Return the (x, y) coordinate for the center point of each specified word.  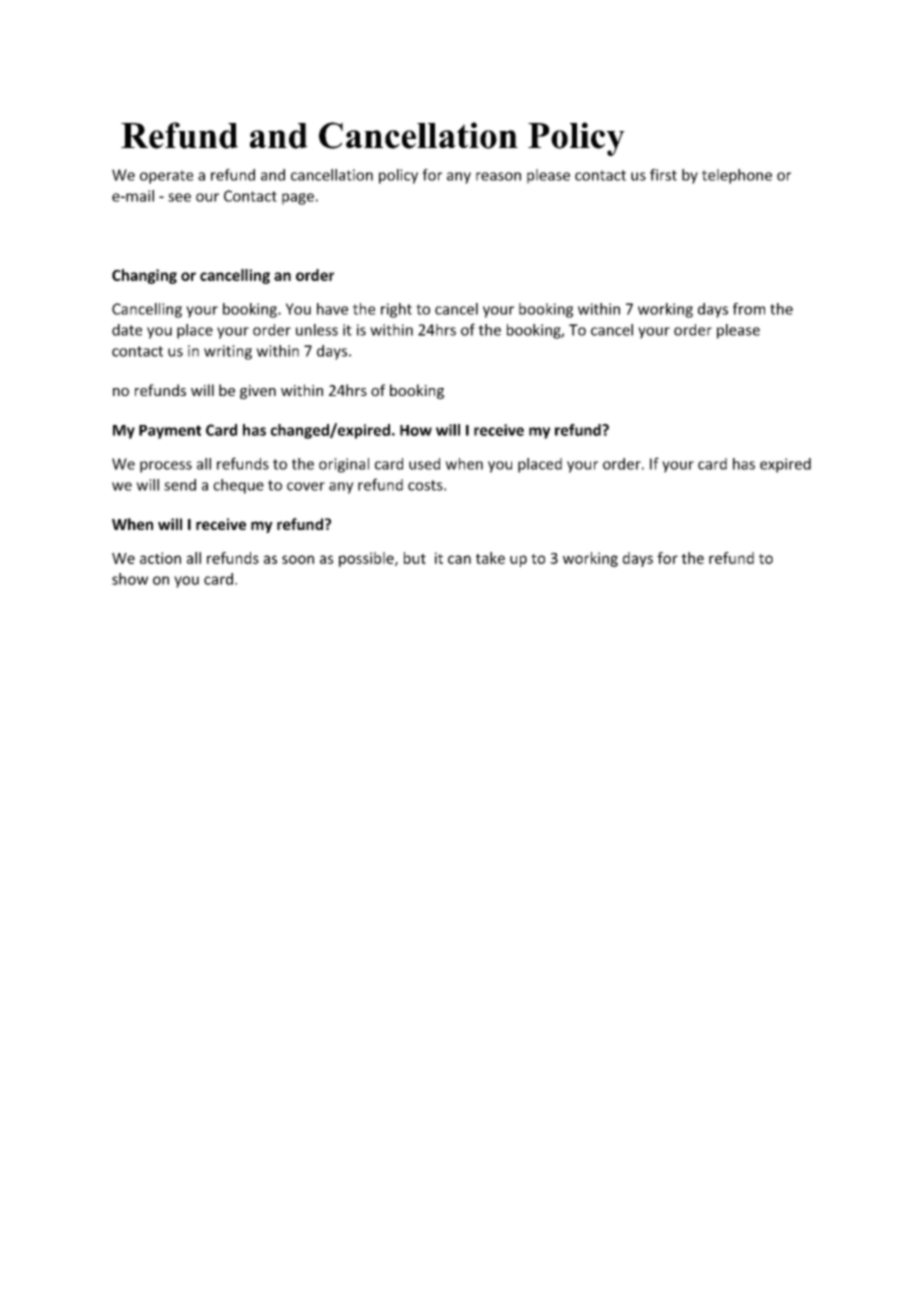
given (258, 392)
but (415, 558)
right (396, 310)
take (490, 558)
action (160, 558)
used (424, 464)
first (663, 175)
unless (317, 330)
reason (498, 176)
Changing (144, 276)
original (344, 465)
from (749, 309)
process (166, 467)
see (179, 197)
